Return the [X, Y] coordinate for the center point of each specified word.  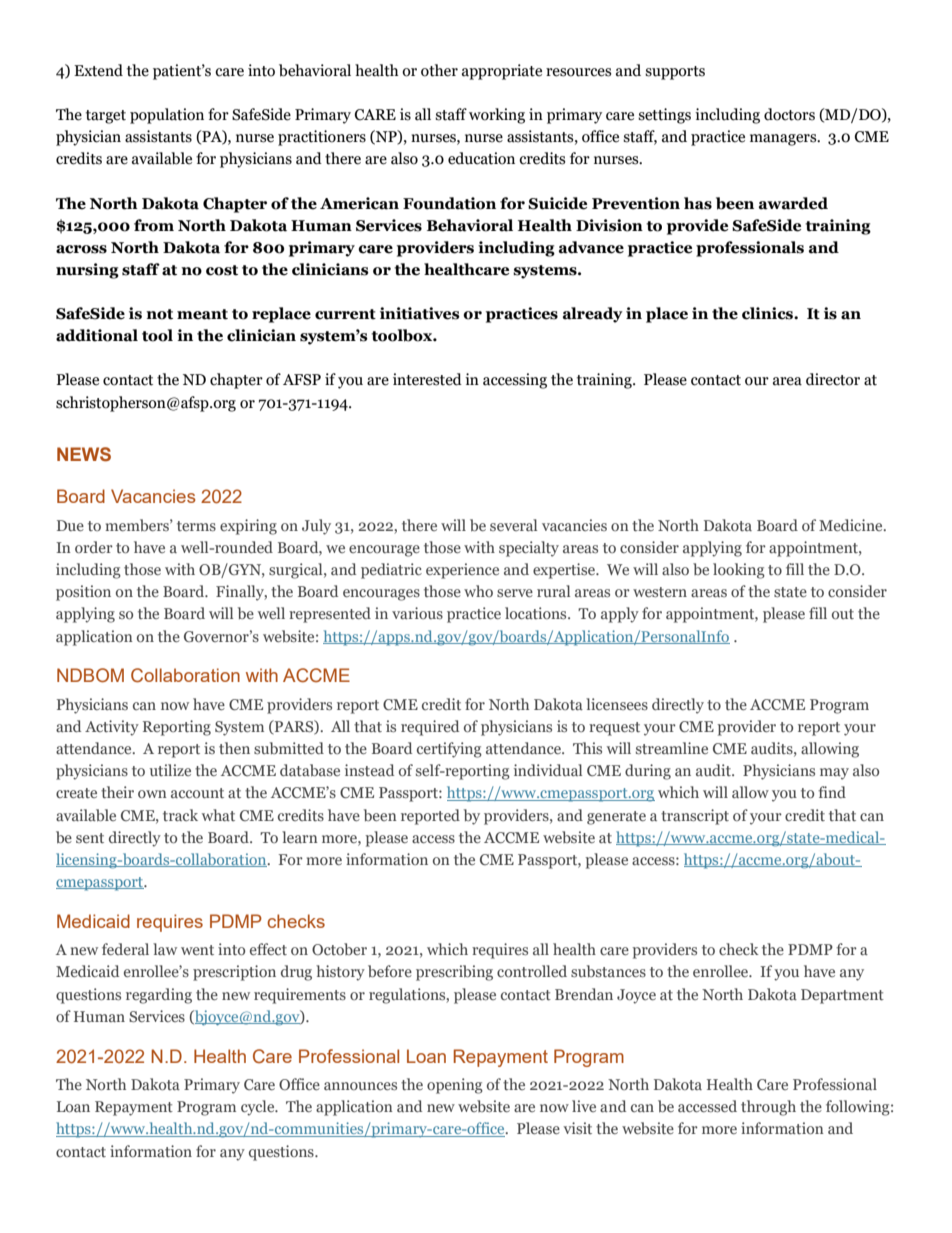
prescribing [454, 973]
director [833, 379]
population [167, 116]
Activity [112, 728]
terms [196, 526]
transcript [695, 817]
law [165, 949]
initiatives [420, 313]
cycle [259, 1108]
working [497, 116]
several [513, 525]
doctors [789, 114]
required [430, 728]
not [159, 314]
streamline [672, 748]
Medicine [852, 525]
